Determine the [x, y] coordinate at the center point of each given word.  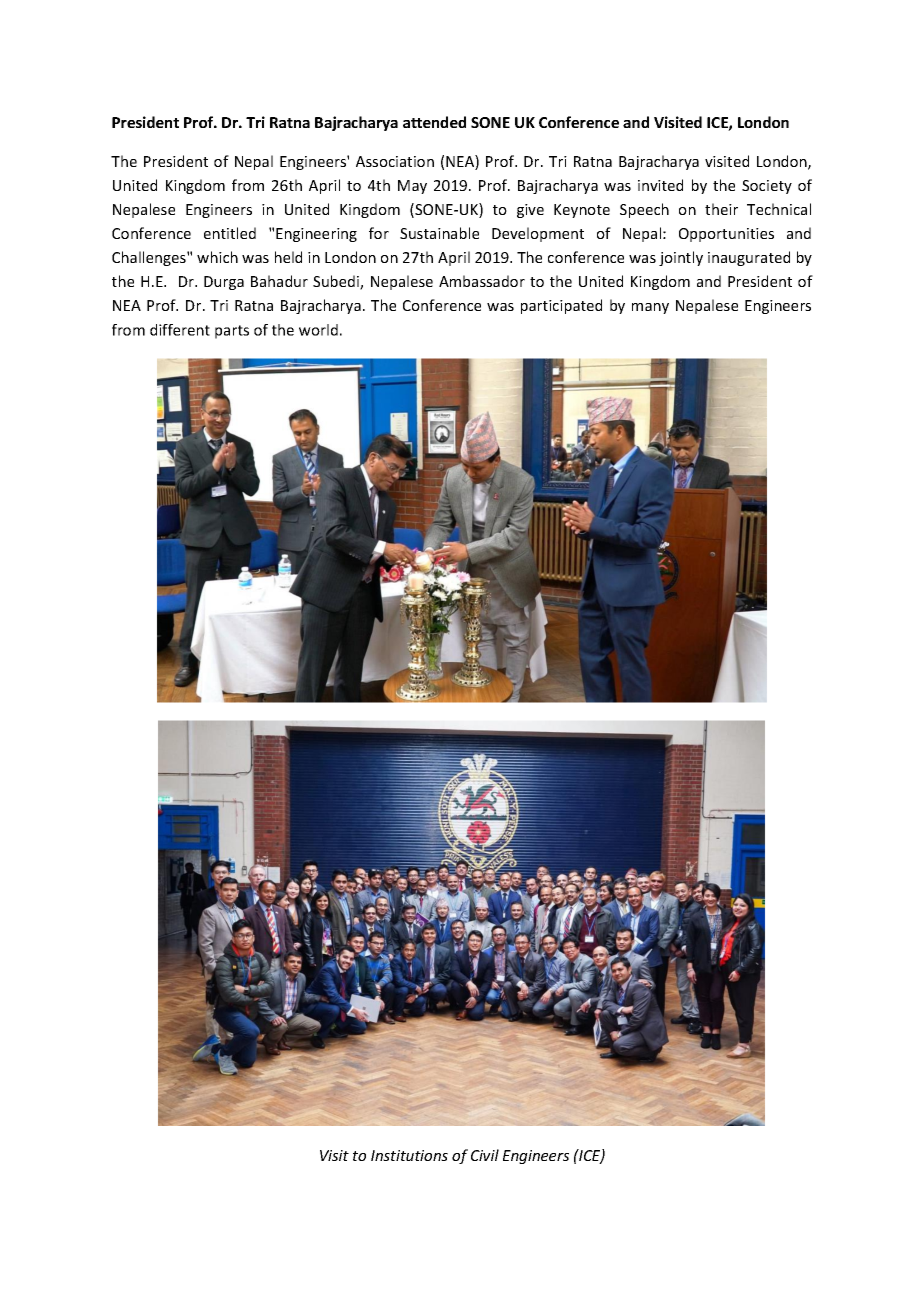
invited [660, 185]
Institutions [409, 1155]
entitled [230, 233]
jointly [681, 258]
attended [434, 122]
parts [232, 332]
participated [561, 306]
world [318, 330]
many [650, 308]
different [180, 330]
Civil [485, 1155]
